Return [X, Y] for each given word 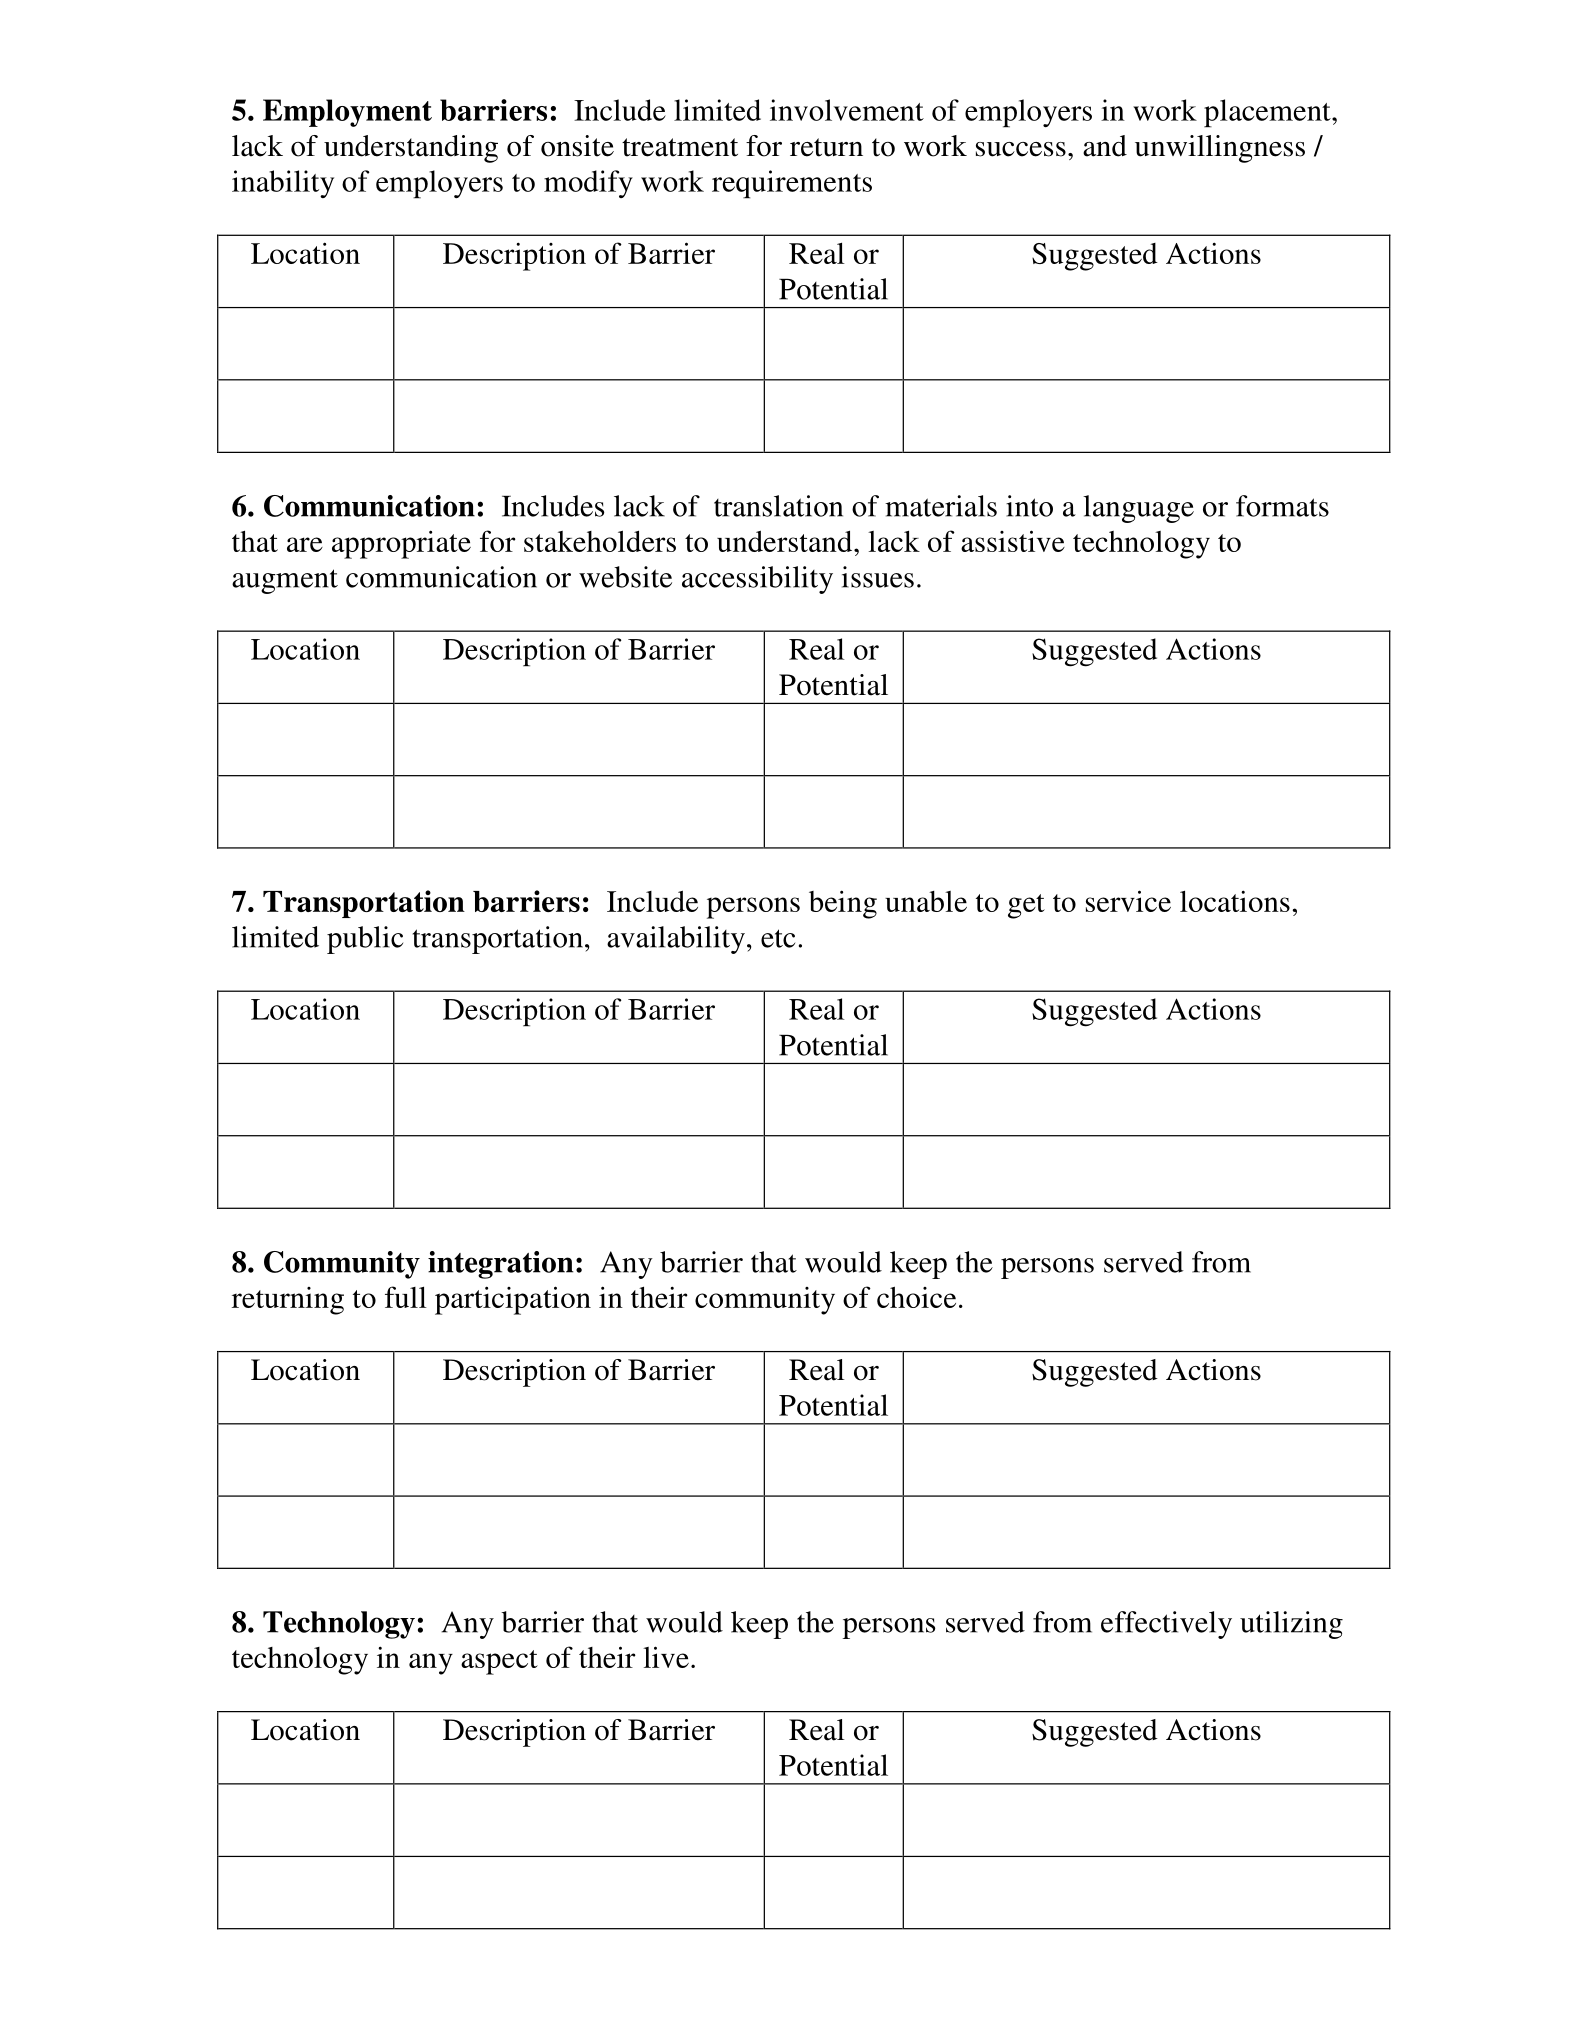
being [843, 904]
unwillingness [1220, 149]
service [1128, 901]
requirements [792, 184]
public [365, 940]
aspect [499, 1662]
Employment [347, 113]
